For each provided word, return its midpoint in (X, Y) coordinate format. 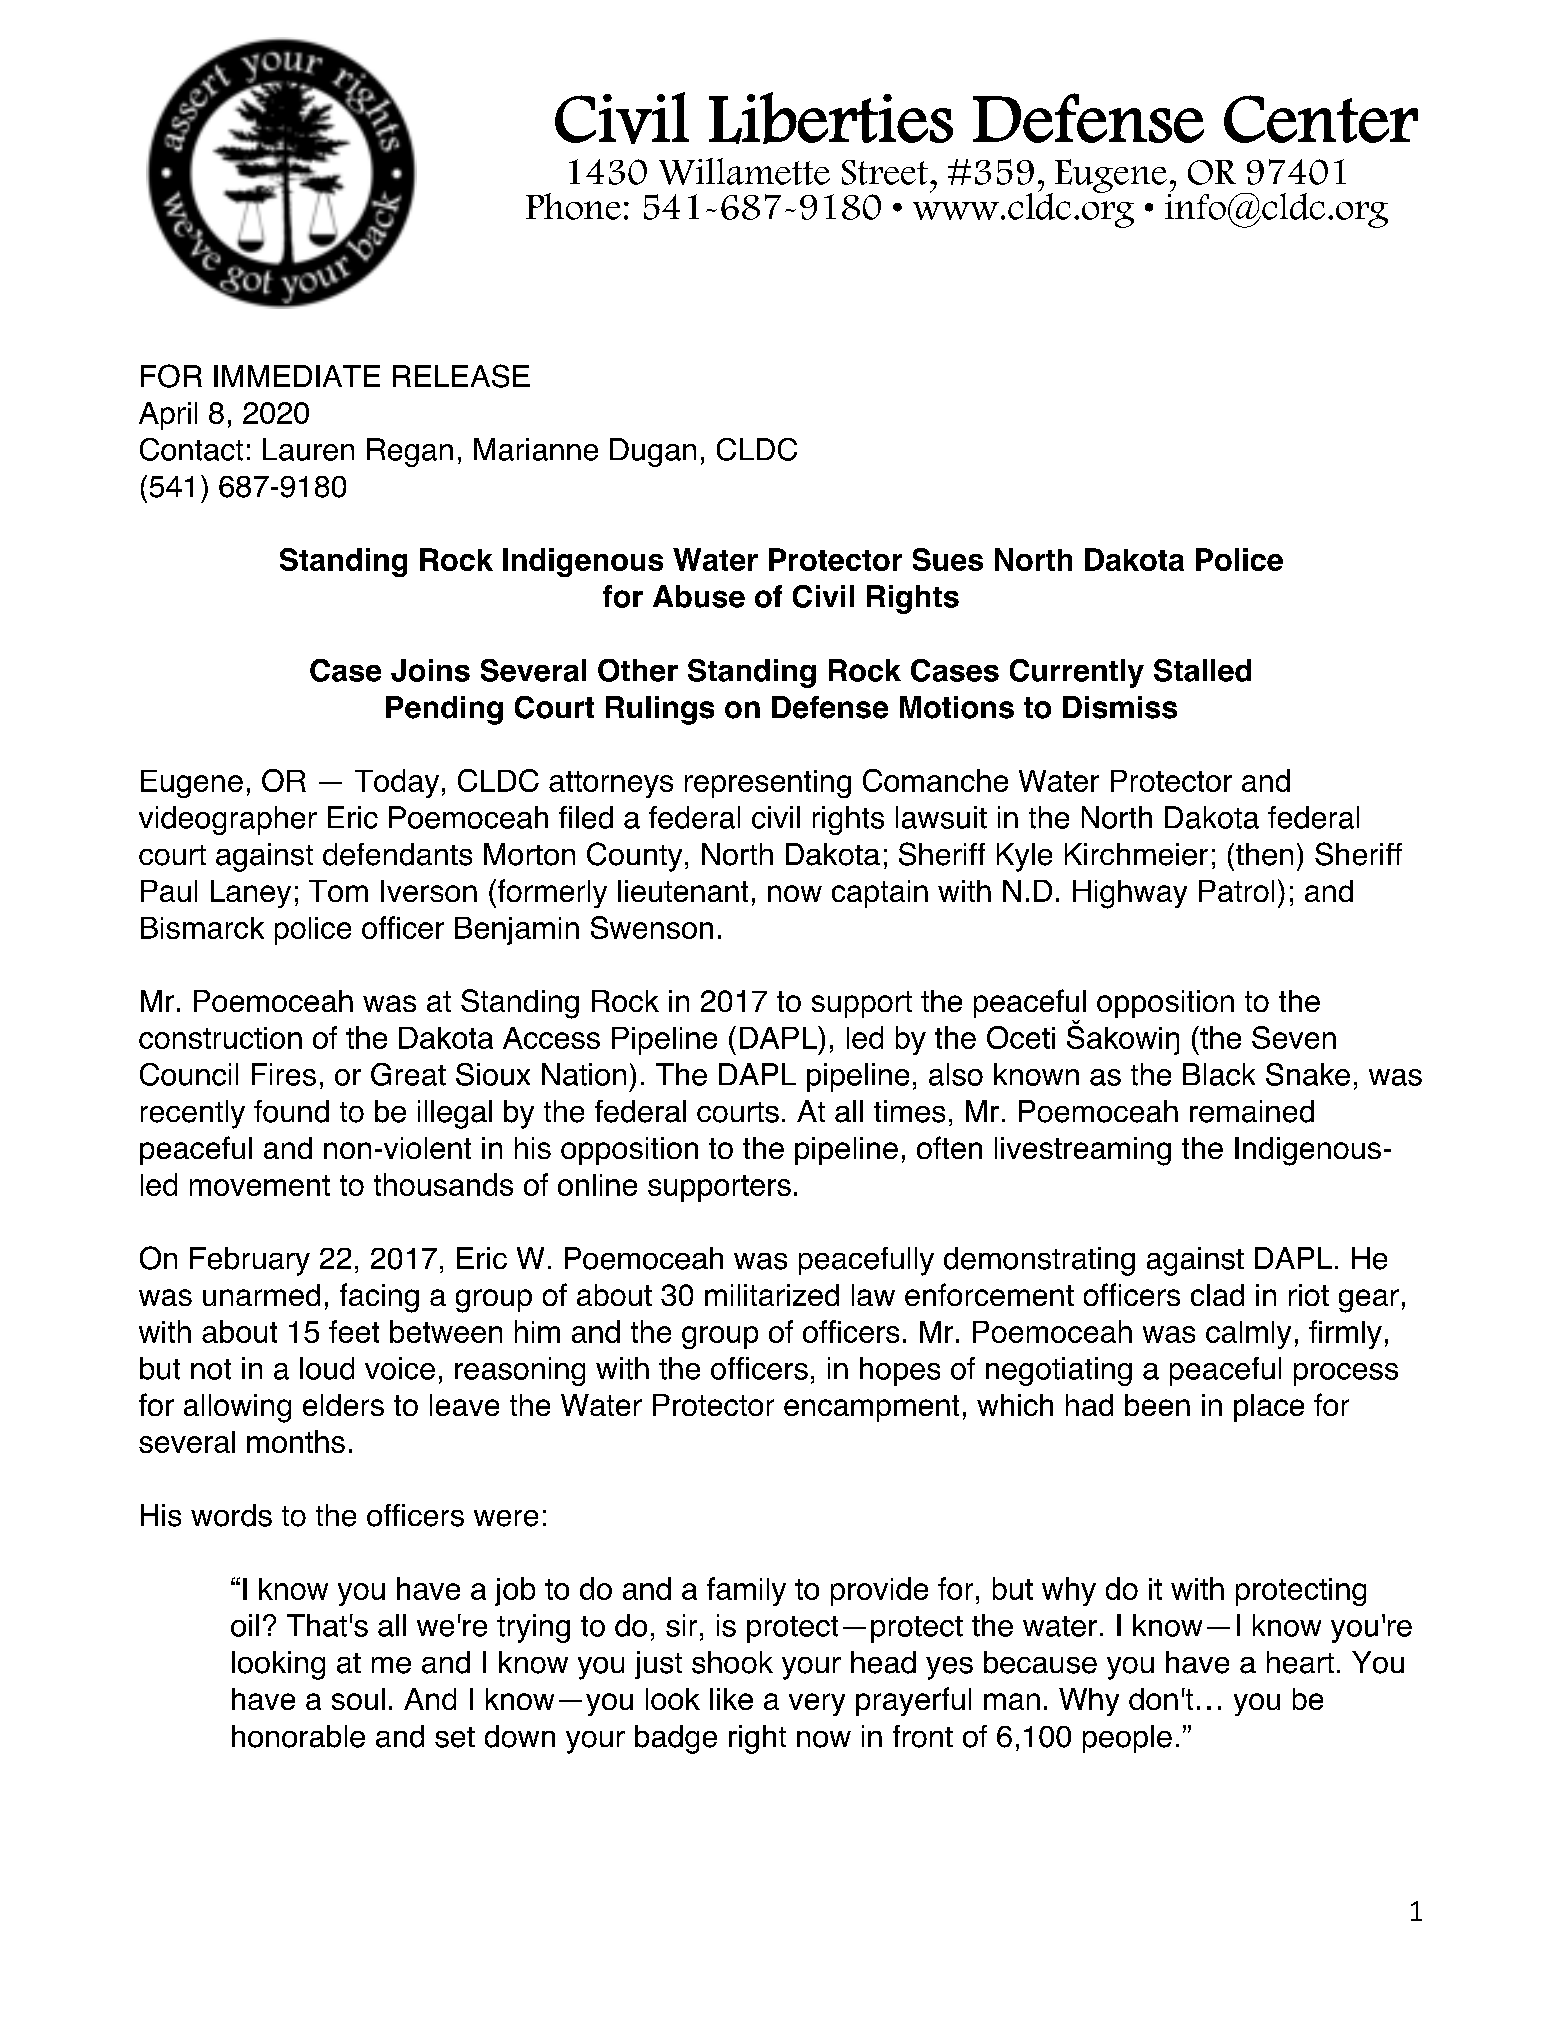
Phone (573, 206)
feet (354, 1331)
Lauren (308, 449)
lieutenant (683, 891)
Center (1321, 119)
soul (358, 1699)
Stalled (1202, 670)
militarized (772, 1295)
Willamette (744, 171)
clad (1217, 1295)
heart (1300, 1662)
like (731, 1699)
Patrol (1236, 891)
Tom (338, 891)
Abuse (699, 596)
